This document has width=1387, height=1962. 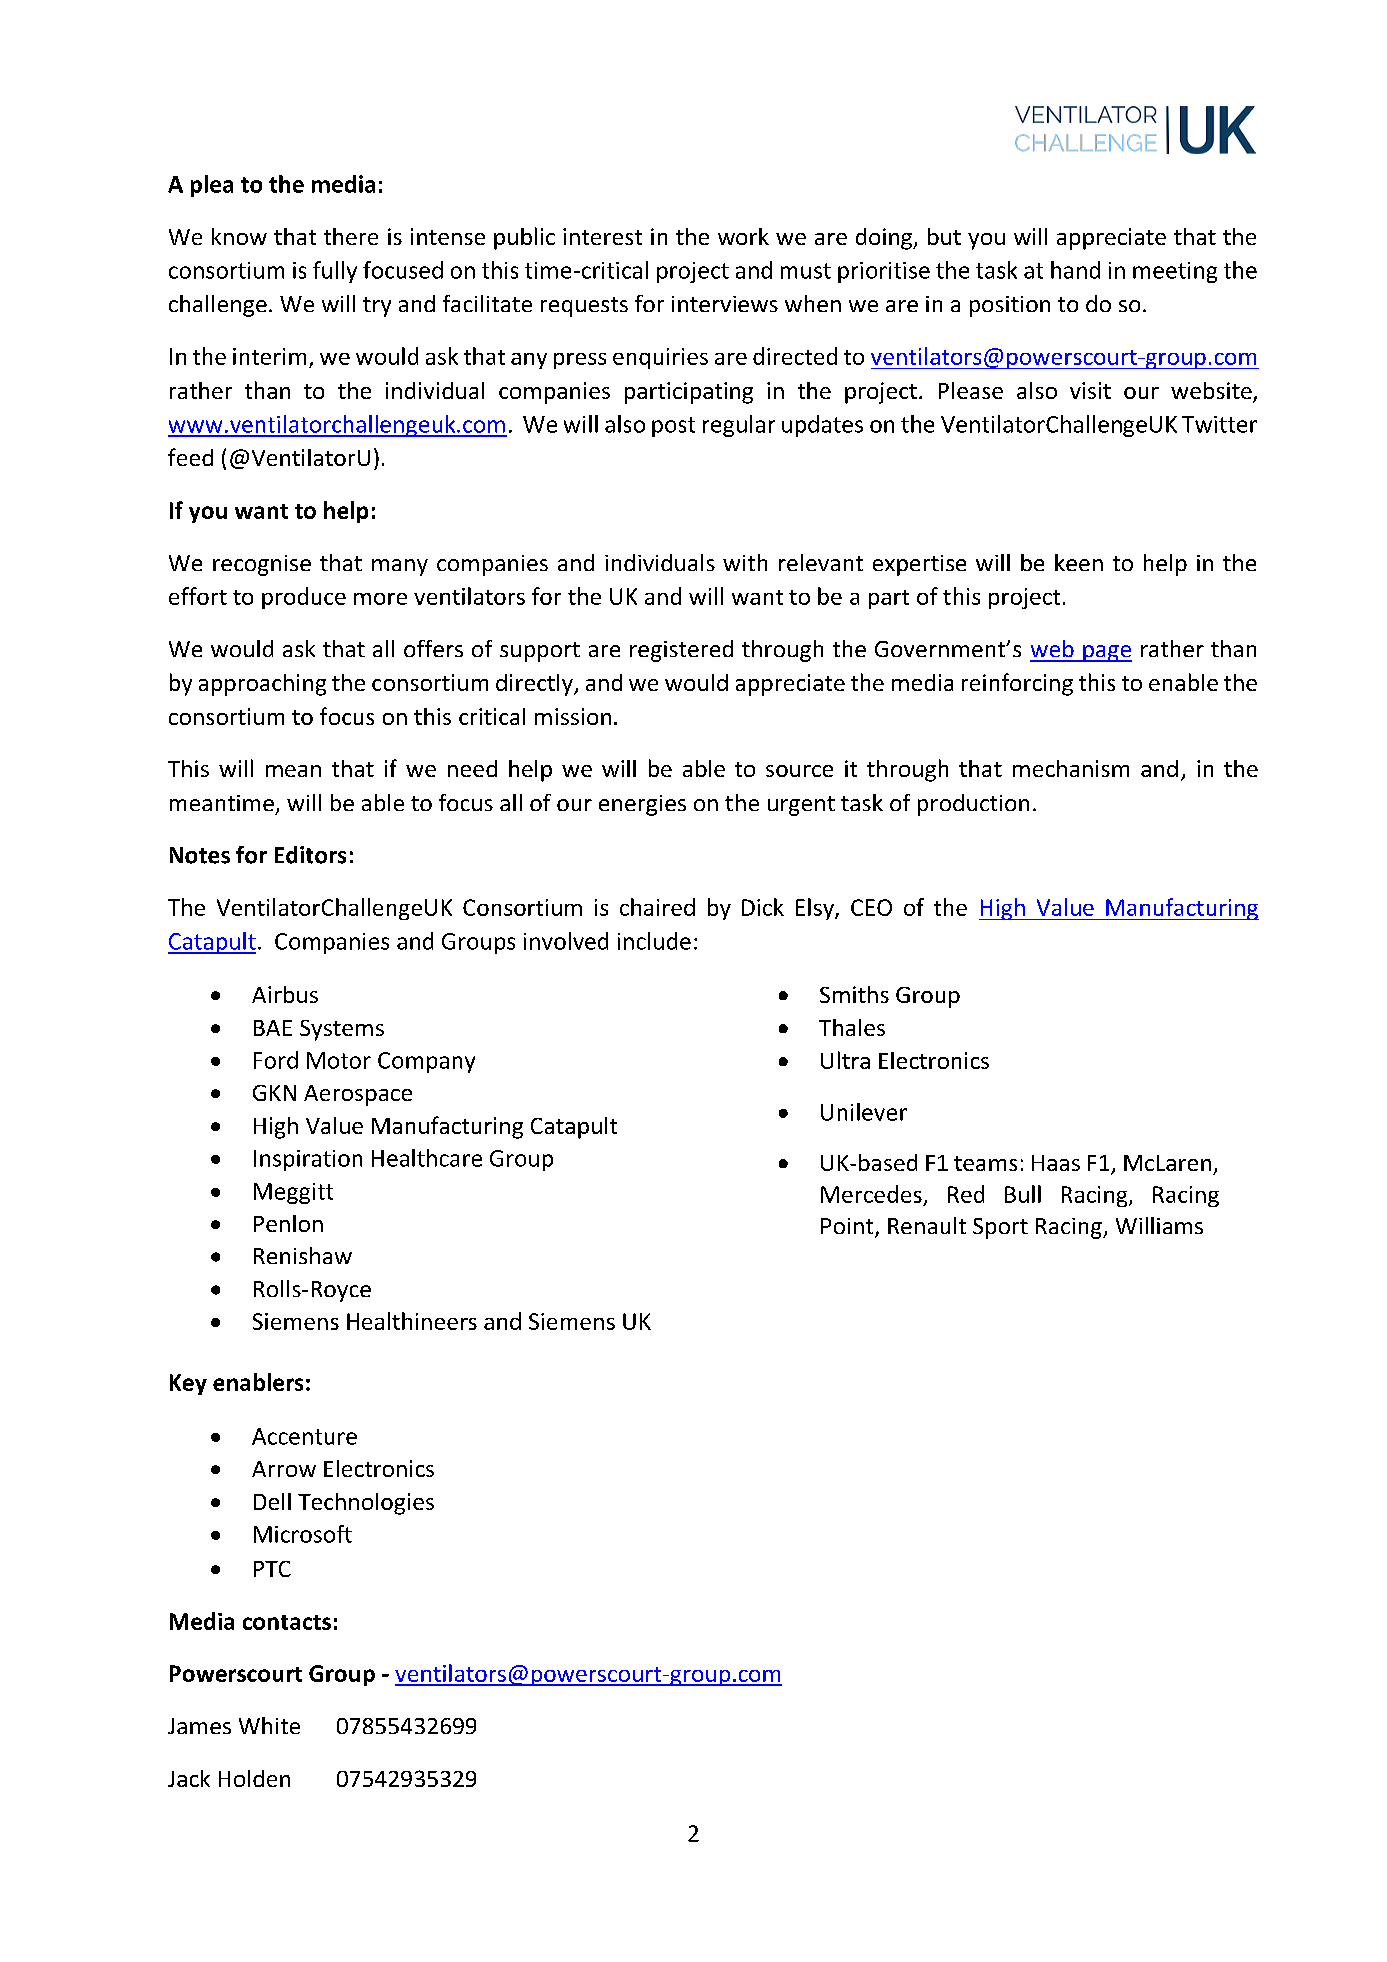 I want to click on fully, so click(x=335, y=272).
